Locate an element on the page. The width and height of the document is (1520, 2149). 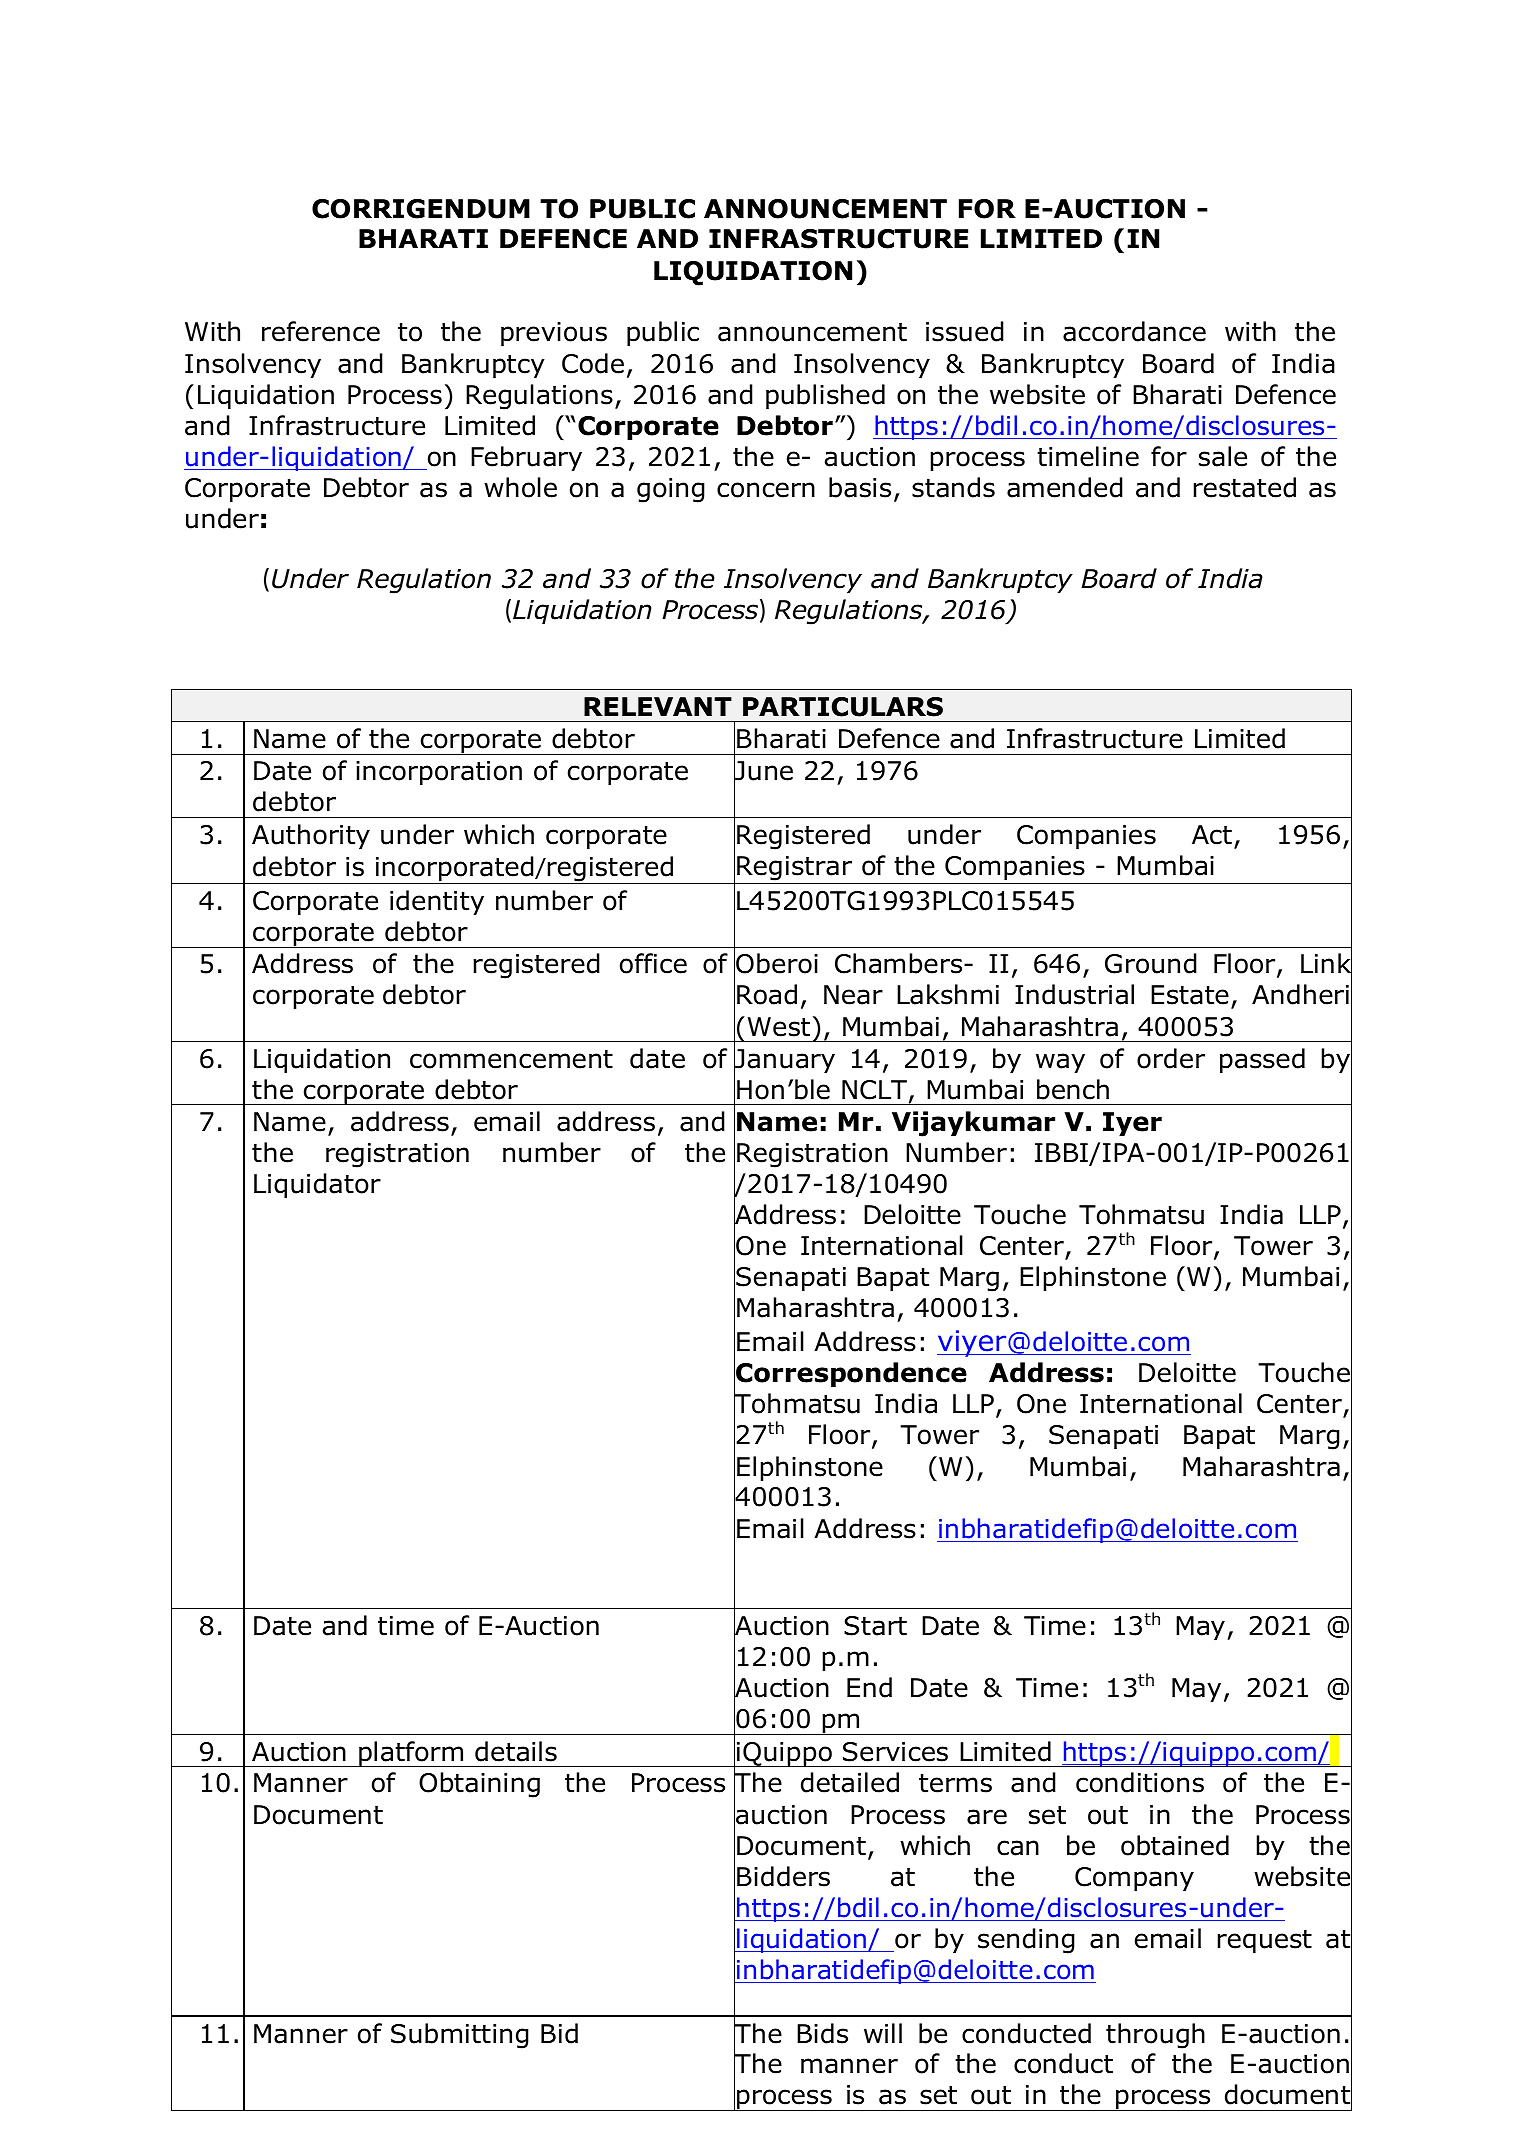
bench is located at coordinates (1073, 1089).
